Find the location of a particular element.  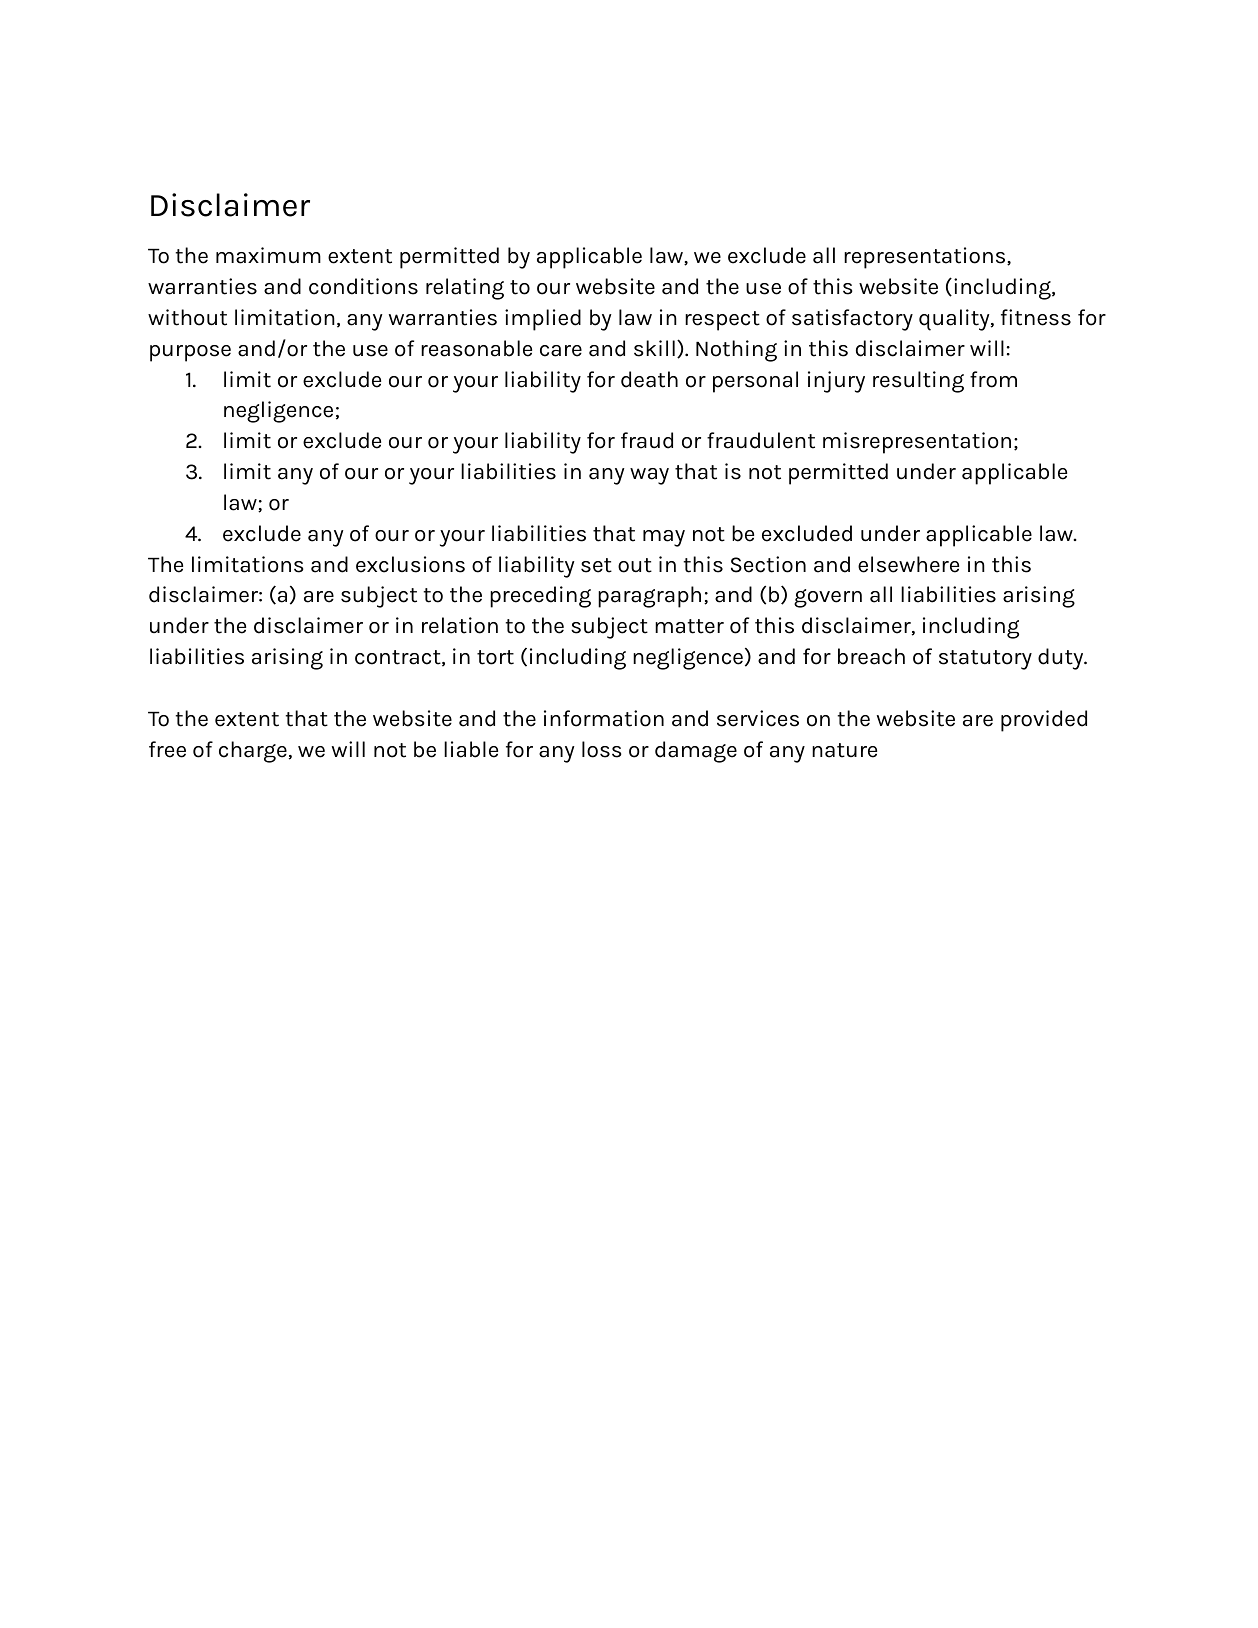

relating is located at coordinates (465, 289).
